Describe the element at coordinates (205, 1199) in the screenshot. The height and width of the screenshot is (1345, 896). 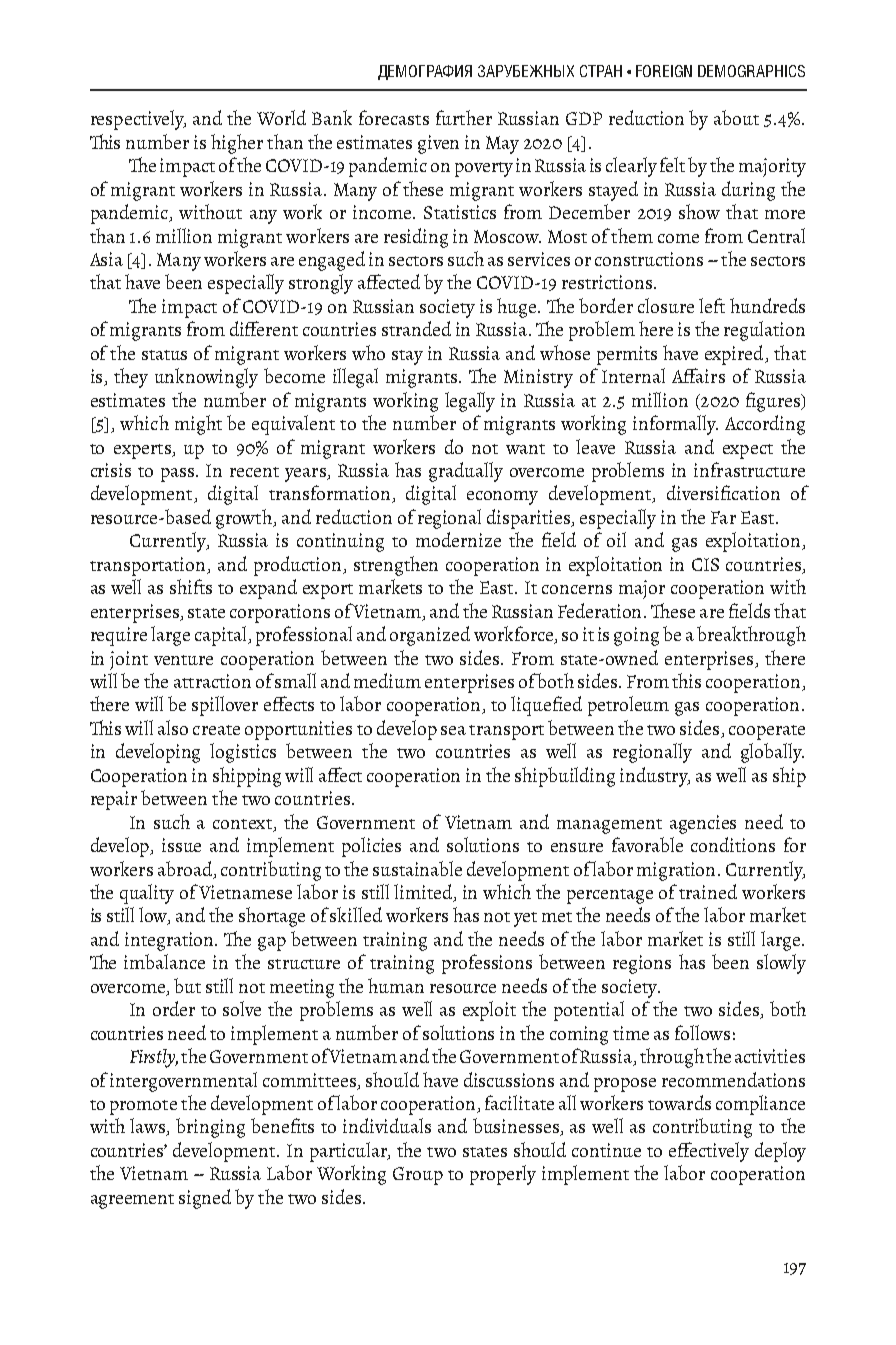
I see `signed` at that location.
